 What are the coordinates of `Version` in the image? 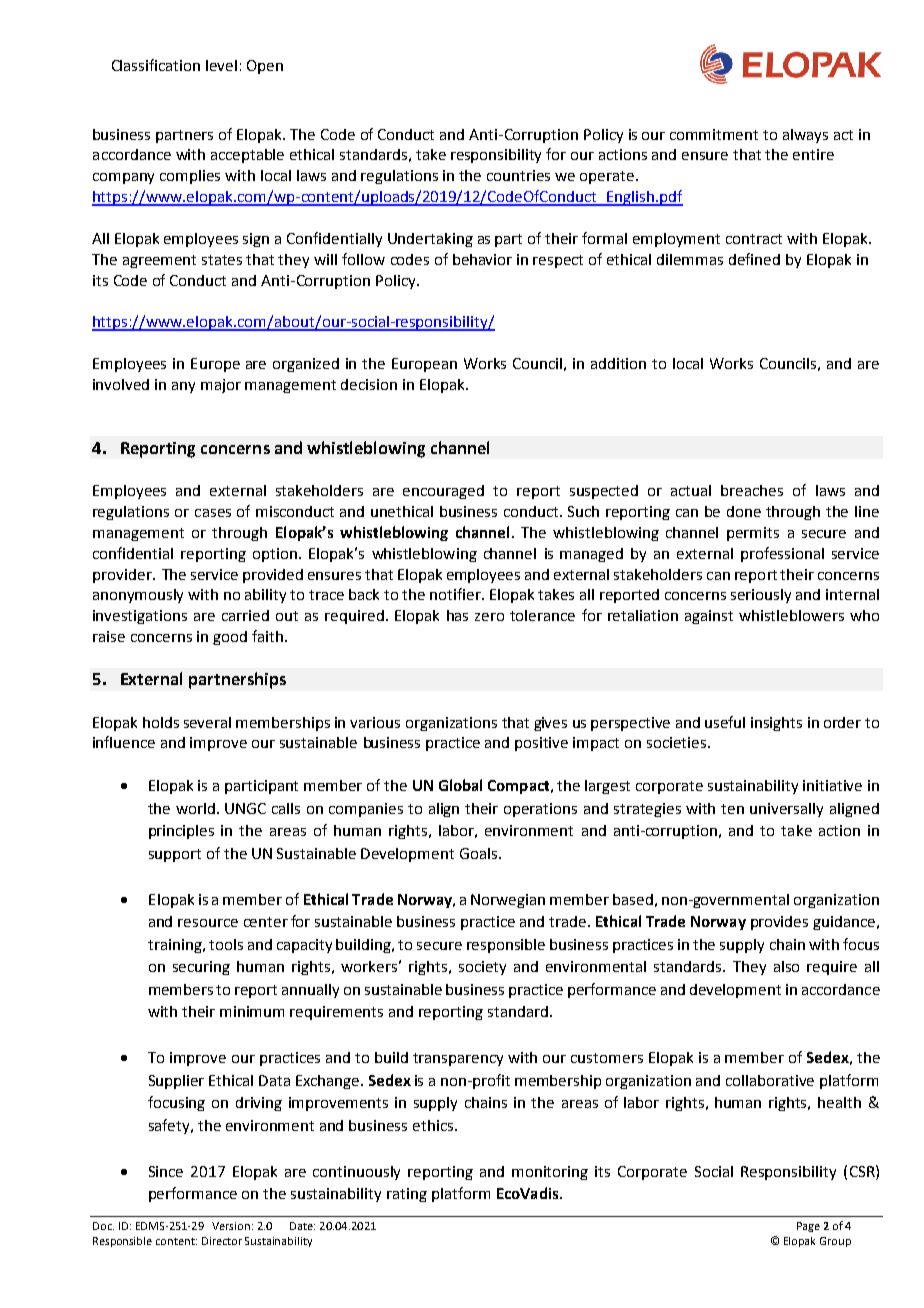 It's located at (231, 1226).
